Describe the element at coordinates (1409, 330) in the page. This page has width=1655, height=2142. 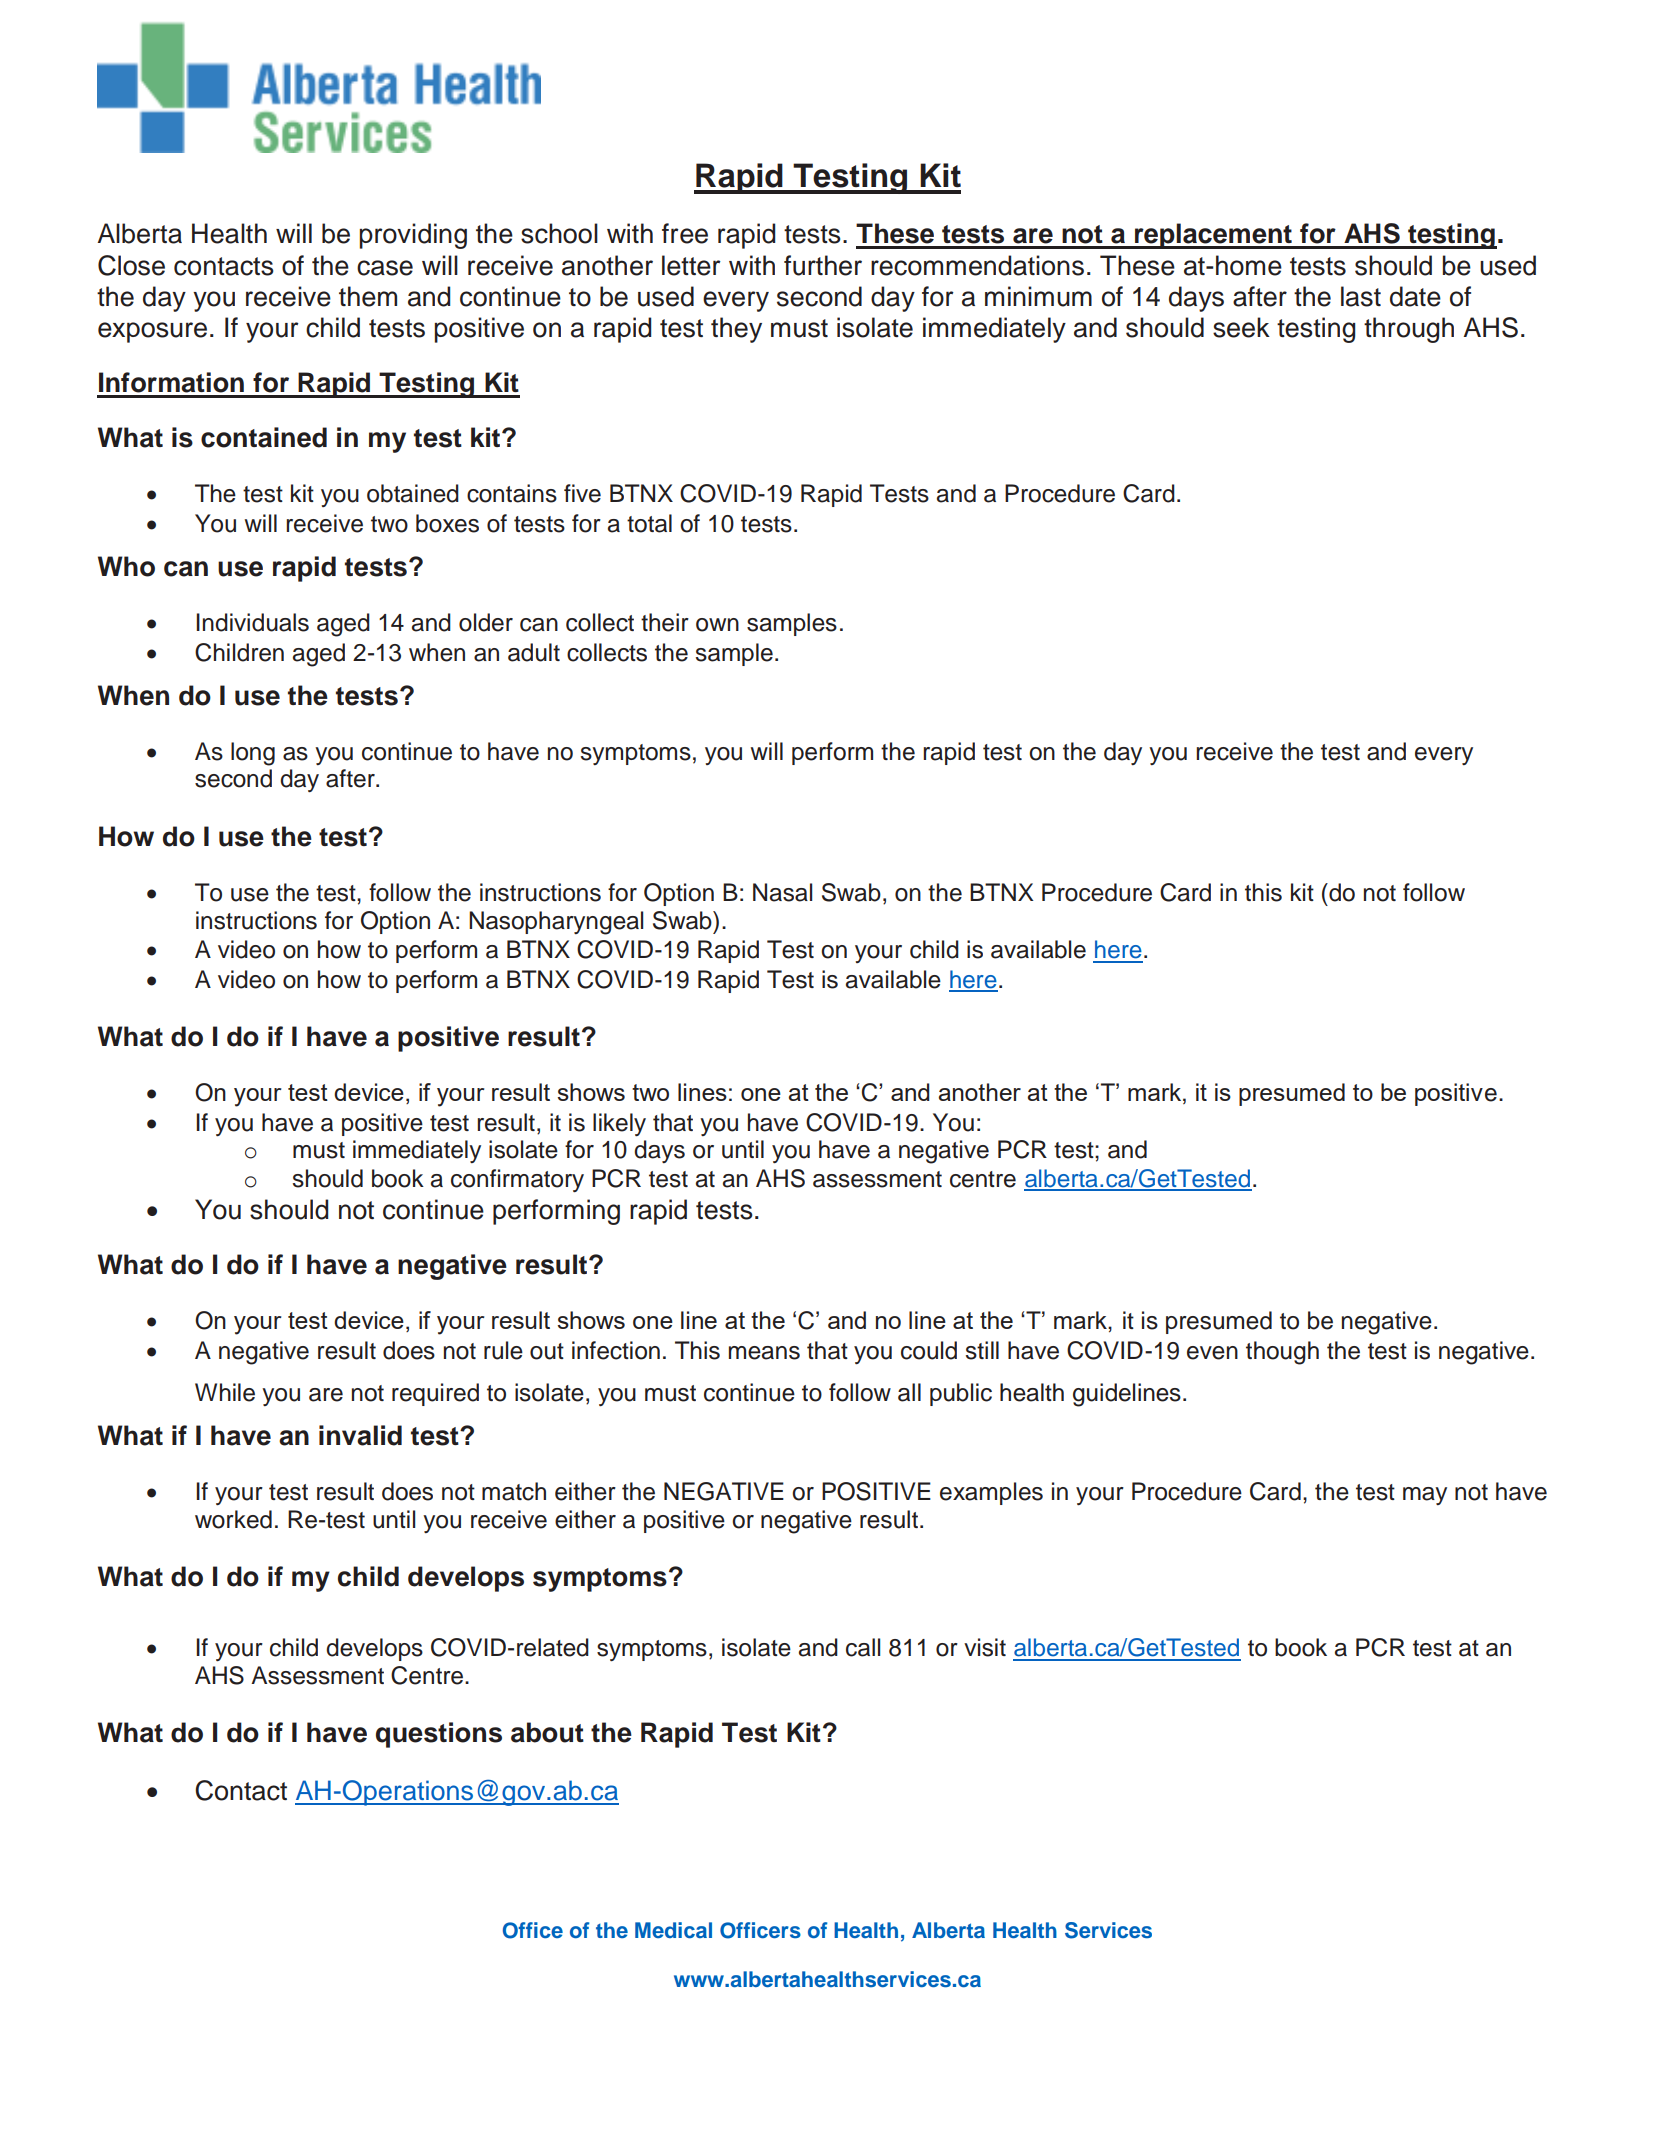
I see `through` at that location.
